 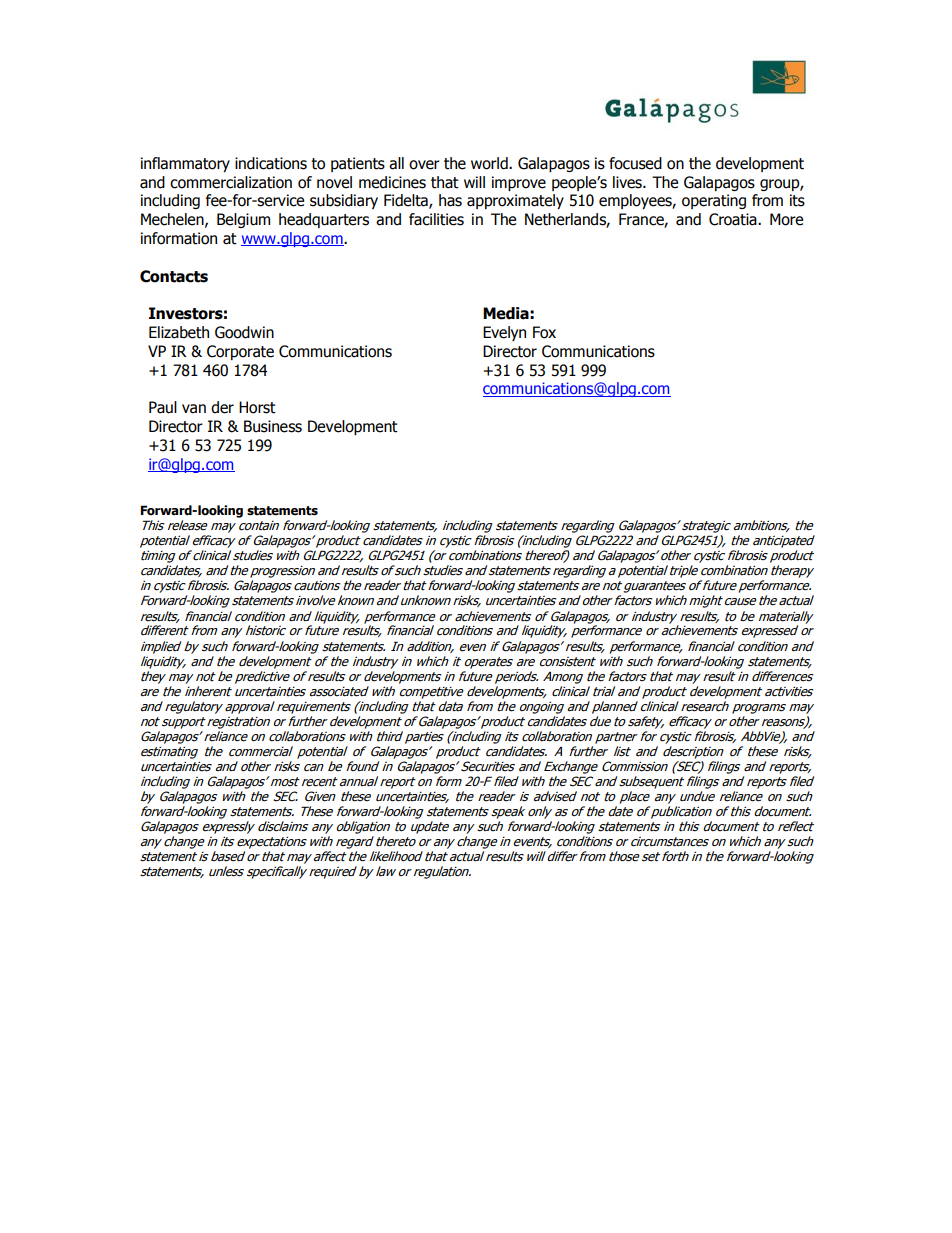 What do you see at coordinates (544, 332) in the screenshot?
I see `Fox` at bounding box center [544, 332].
